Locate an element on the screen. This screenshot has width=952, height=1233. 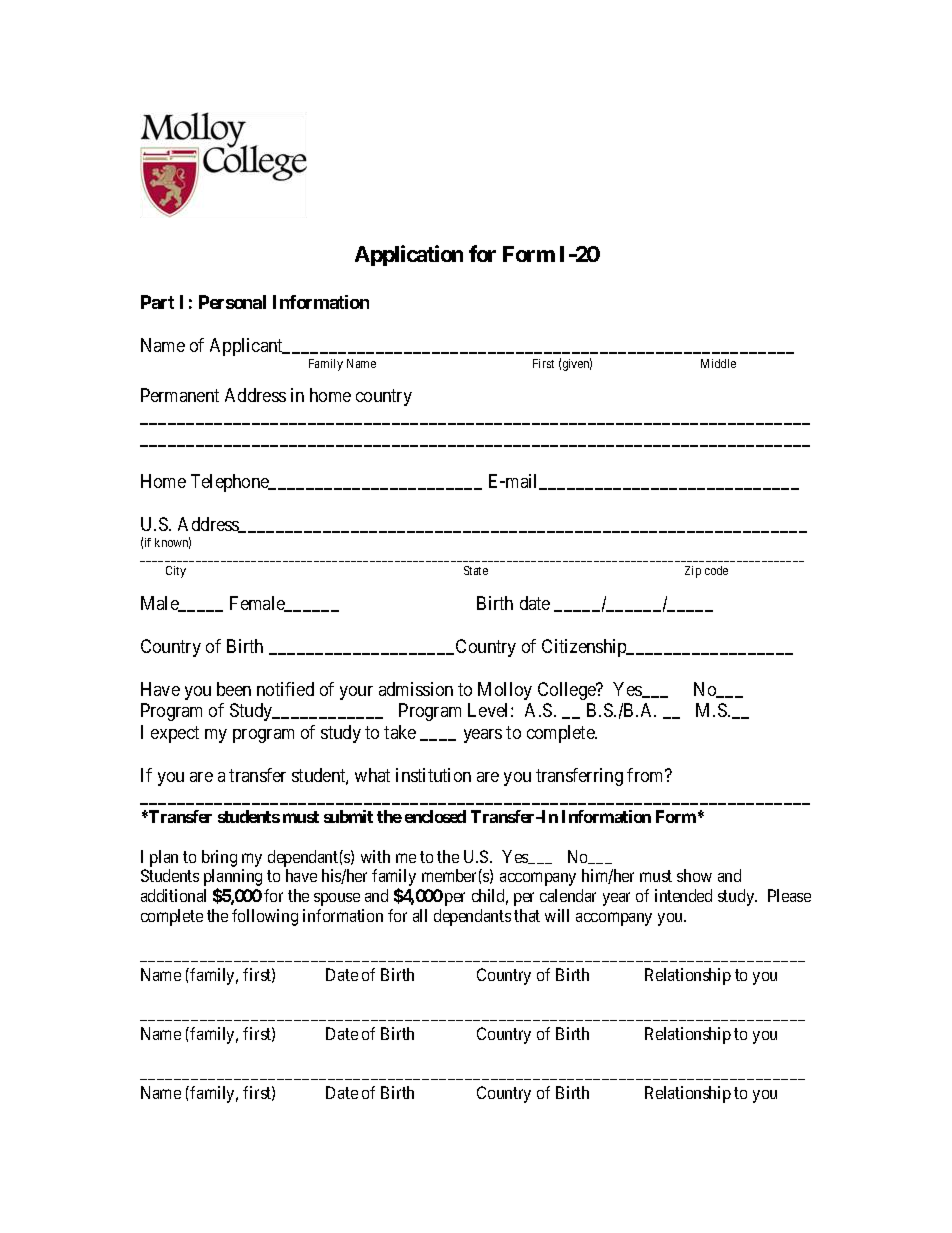
code is located at coordinates (716, 570).
